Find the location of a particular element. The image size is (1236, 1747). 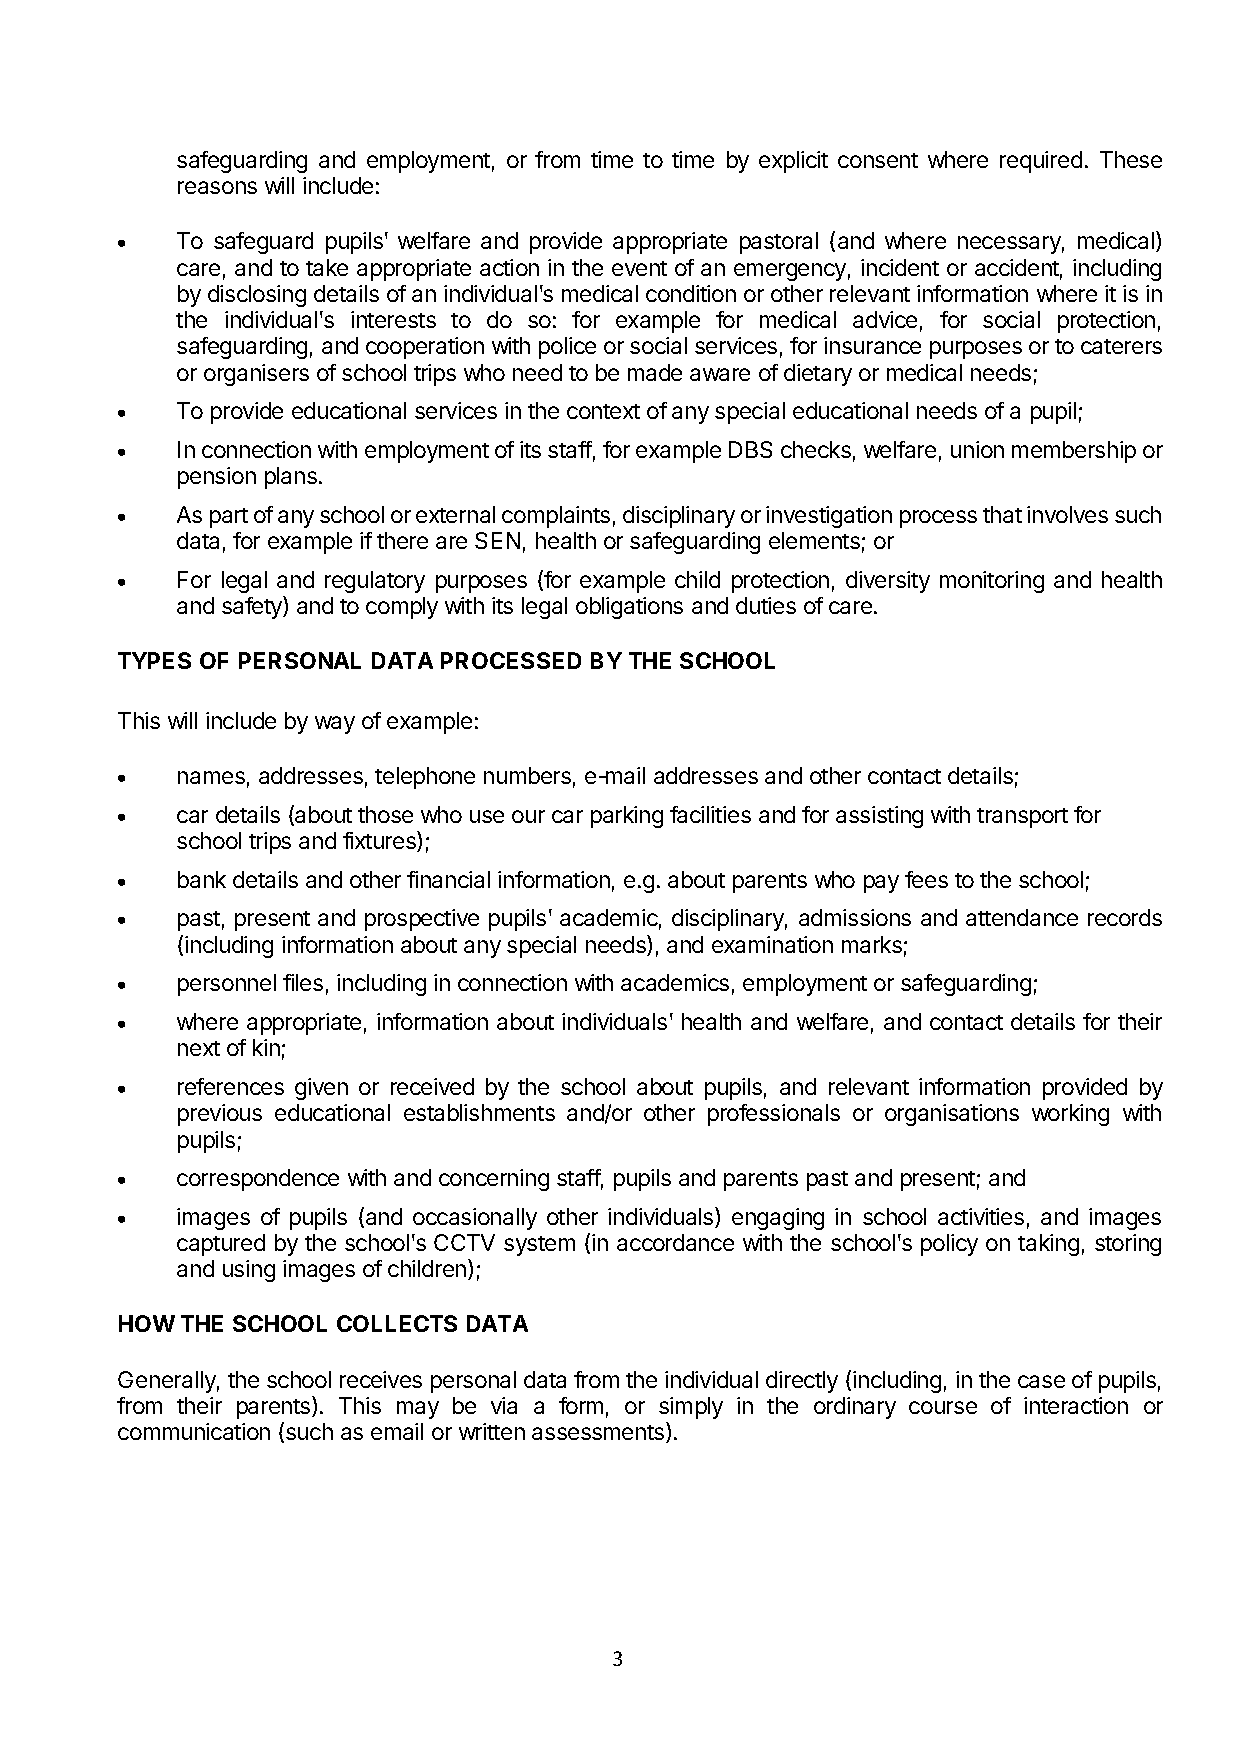

required is located at coordinates (1041, 162).
